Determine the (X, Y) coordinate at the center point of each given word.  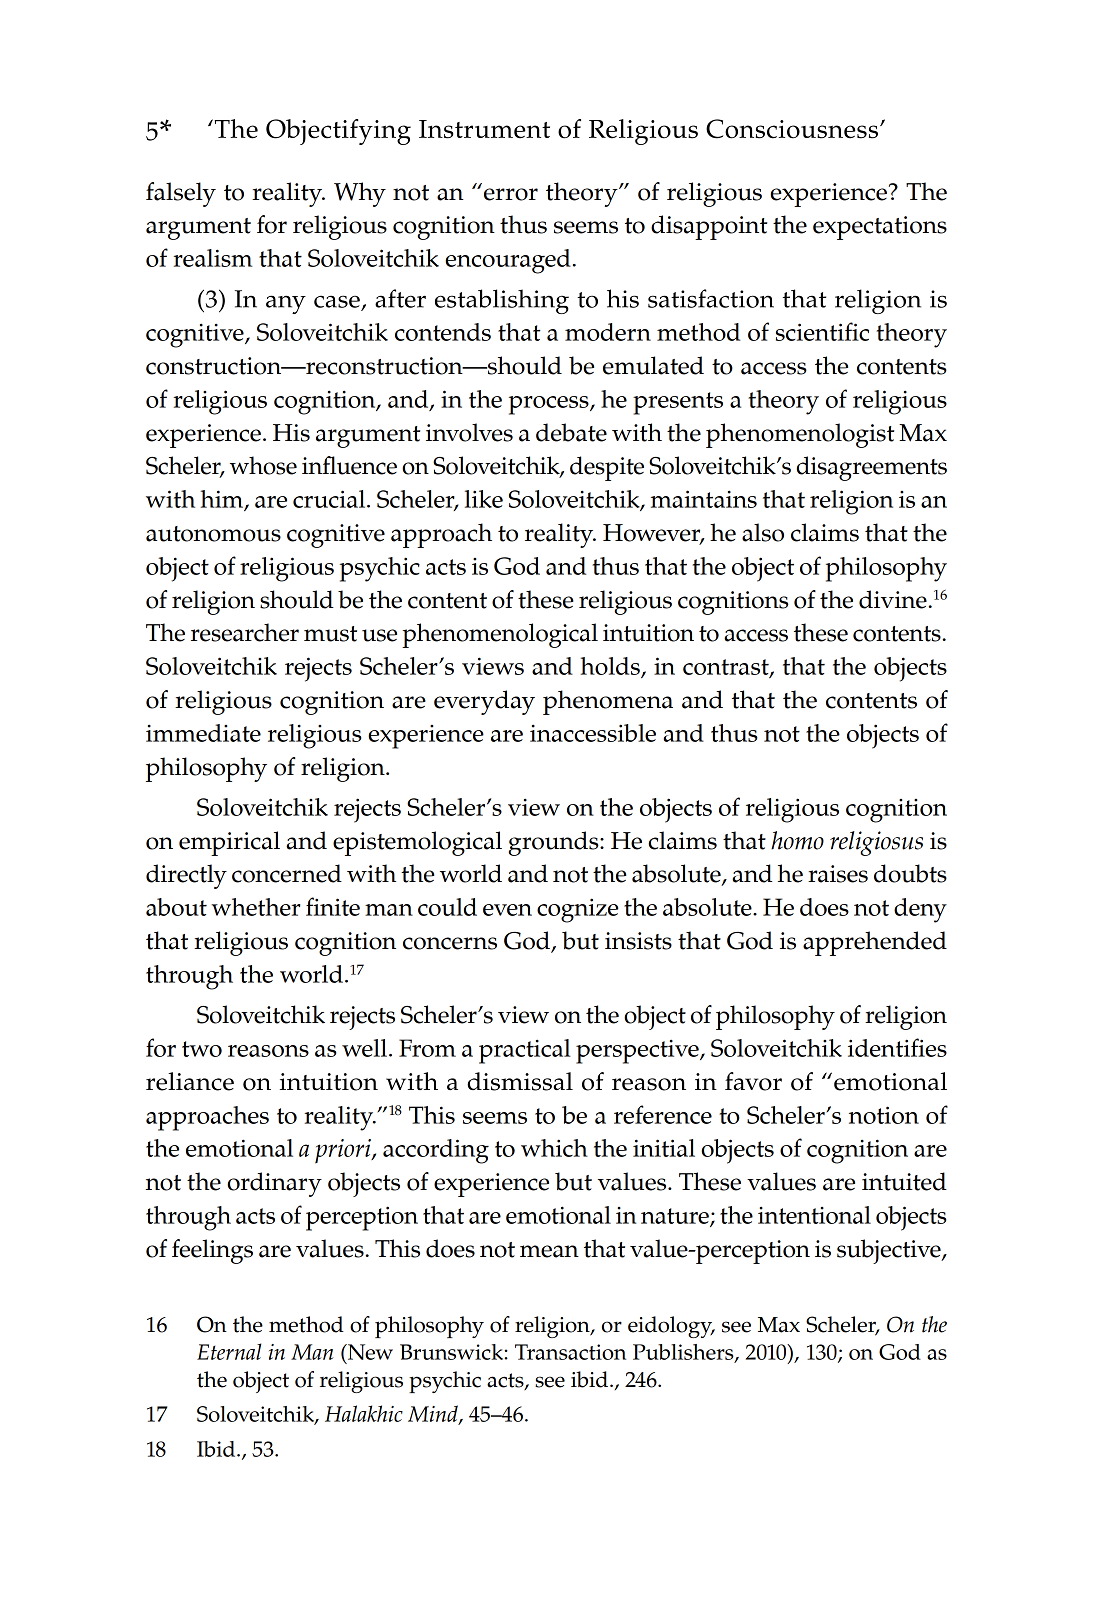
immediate (203, 733)
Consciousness (792, 129)
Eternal (229, 1351)
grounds (554, 843)
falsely (181, 194)
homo (797, 840)
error (511, 194)
